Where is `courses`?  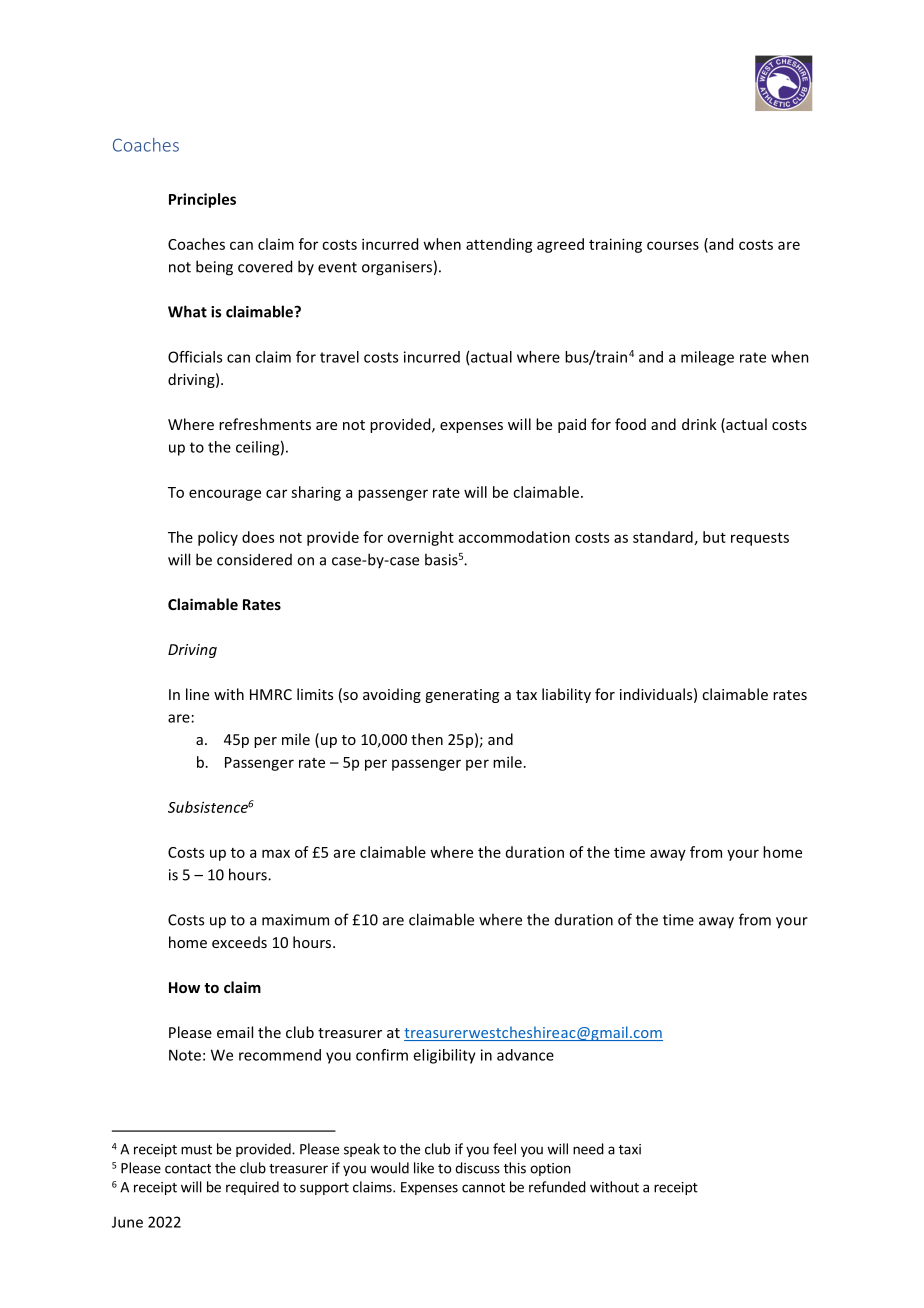 courses is located at coordinates (673, 245).
